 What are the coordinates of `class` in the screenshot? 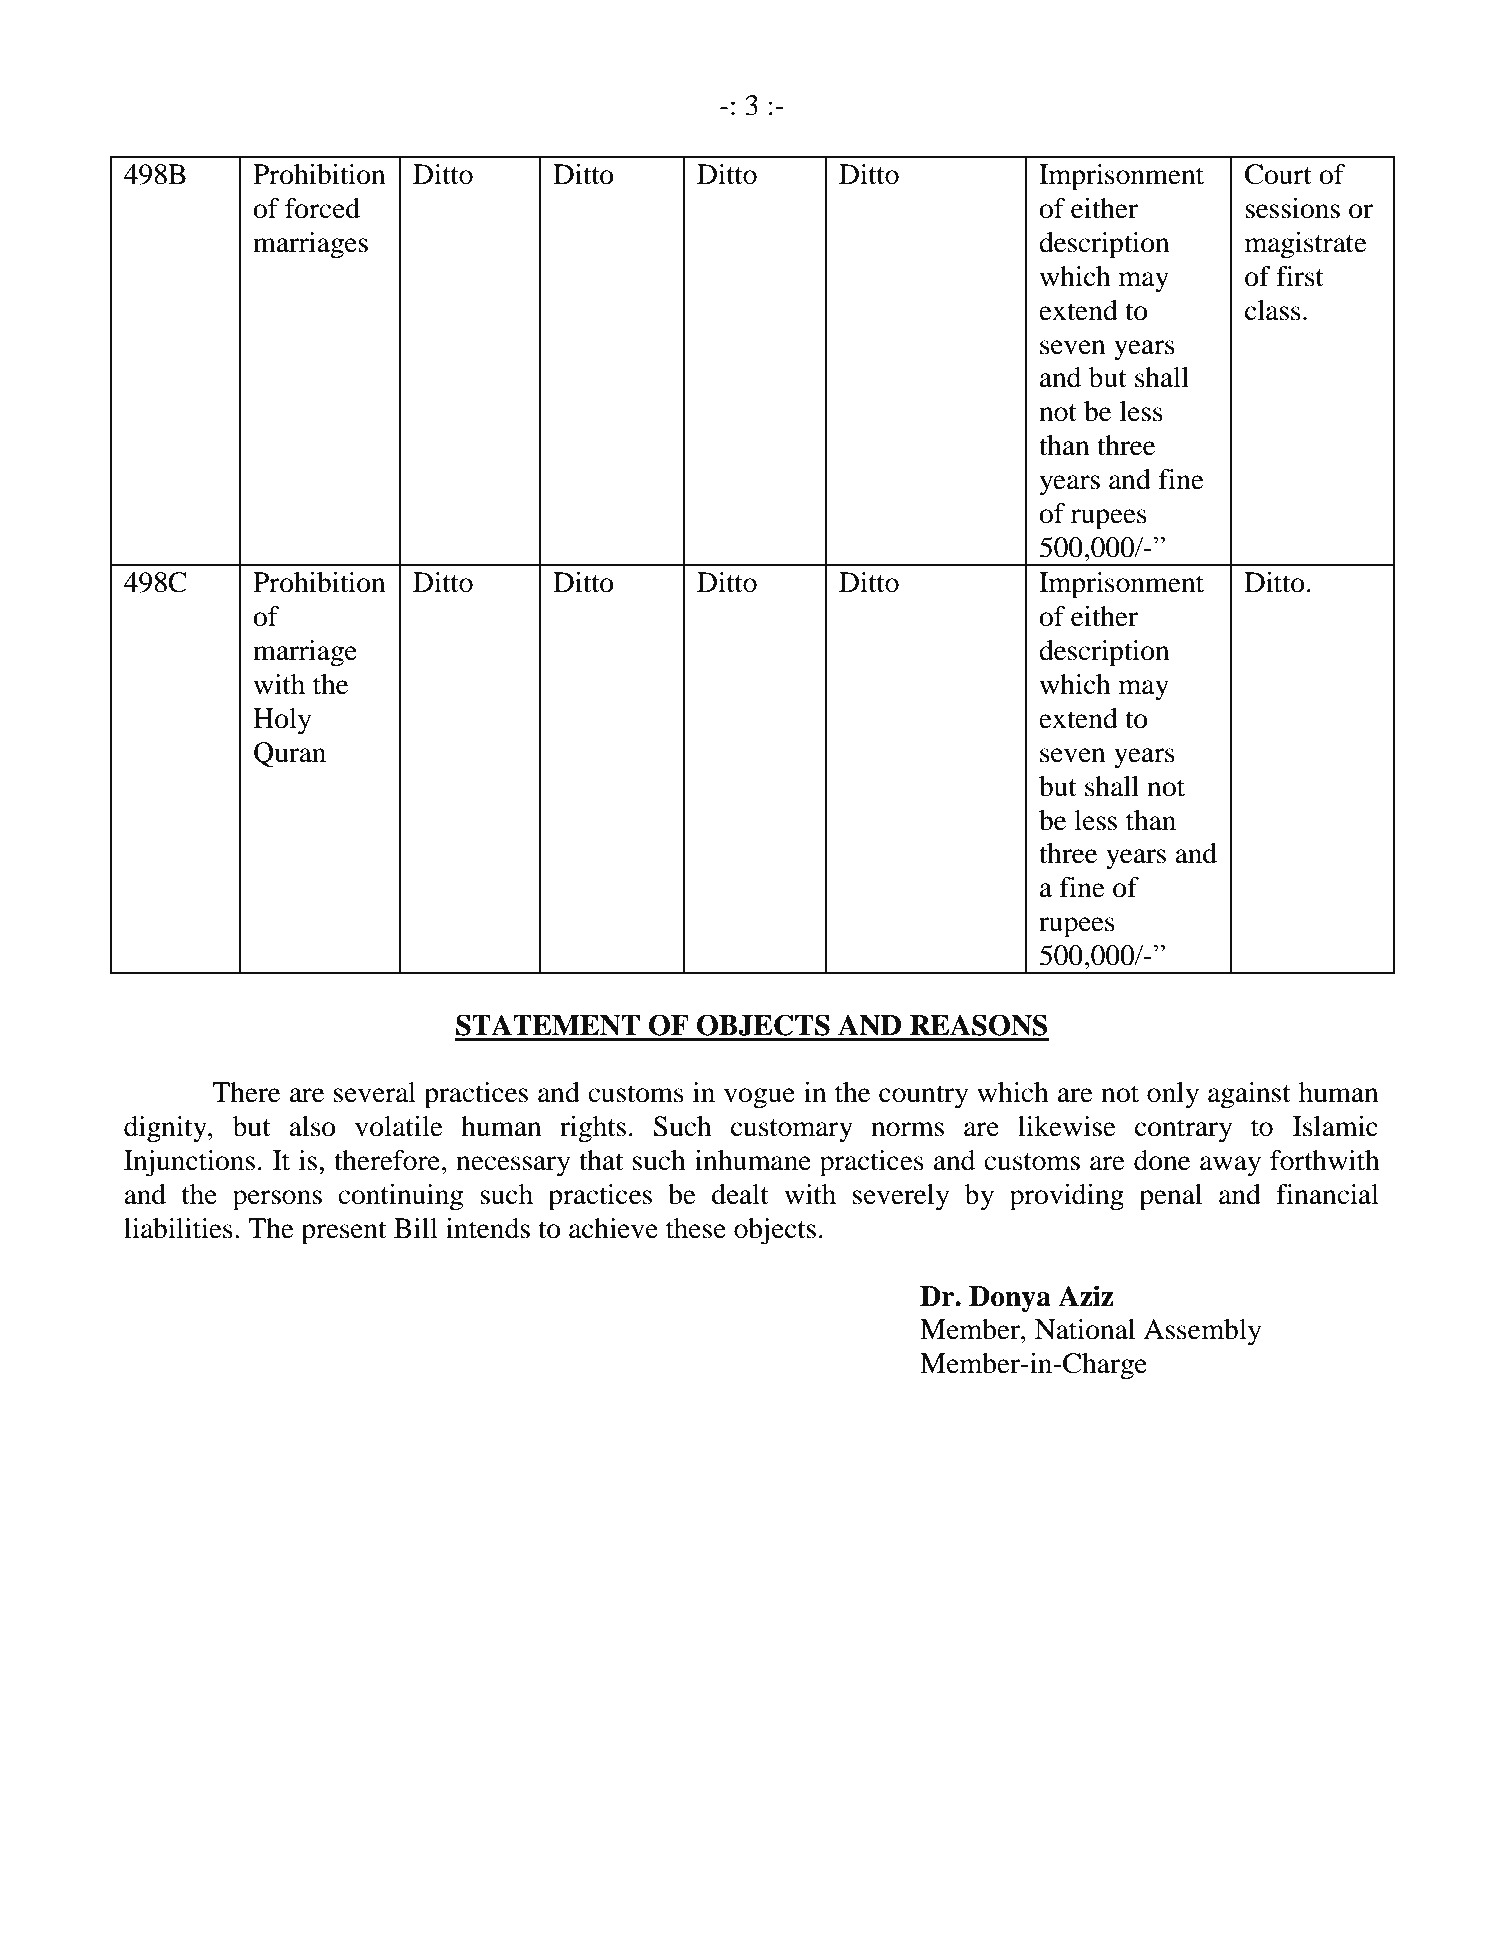 It's located at (1273, 310).
